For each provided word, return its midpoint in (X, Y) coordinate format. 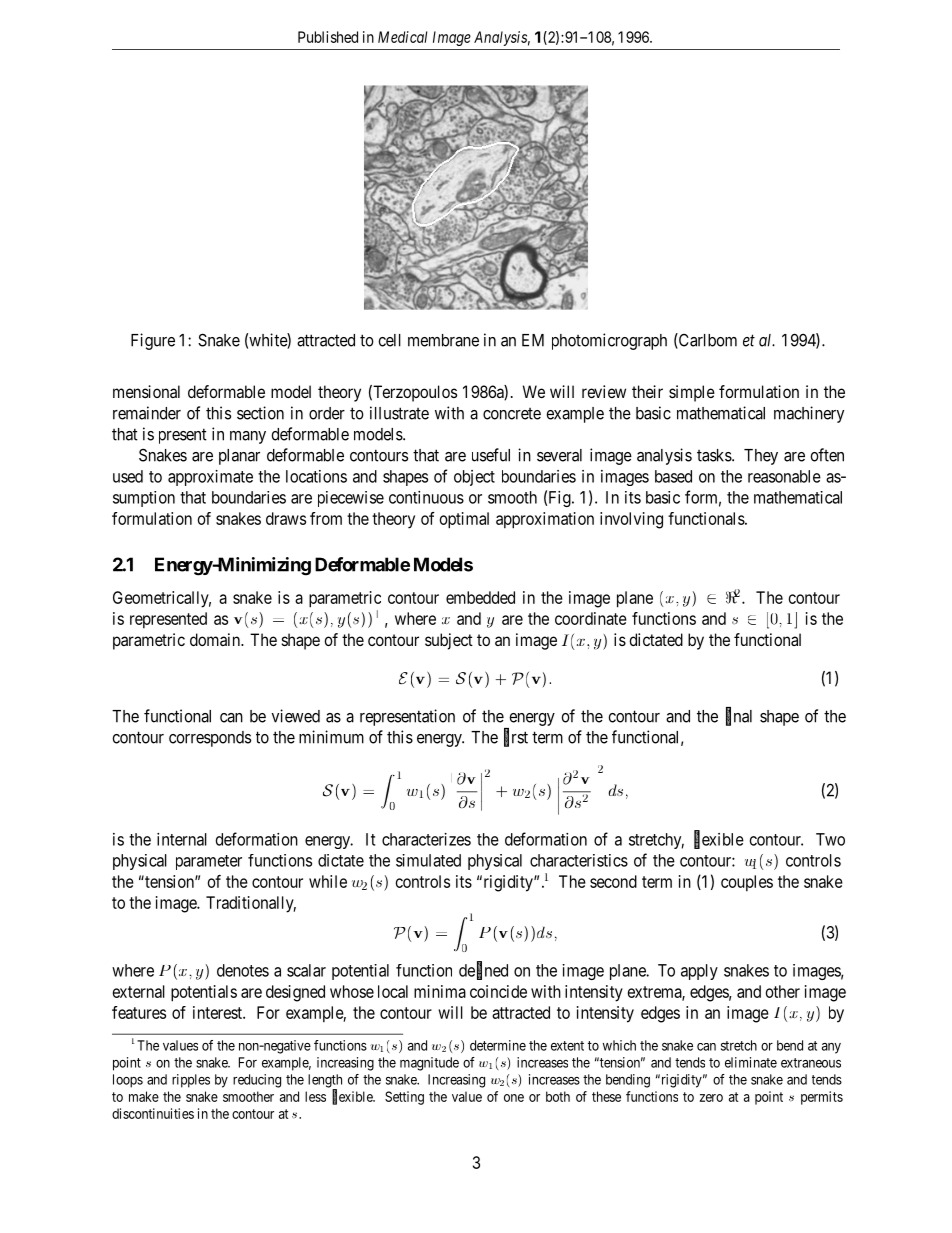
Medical (402, 37)
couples (747, 883)
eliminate (751, 1062)
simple (692, 393)
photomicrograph (609, 341)
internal (182, 839)
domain (216, 639)
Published (328, 37)
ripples (191, 1081)
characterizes (426, 839)
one (514, 1098)
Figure (153, 341)
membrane (443, 340)
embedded (480, 597)
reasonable (784, 476)
